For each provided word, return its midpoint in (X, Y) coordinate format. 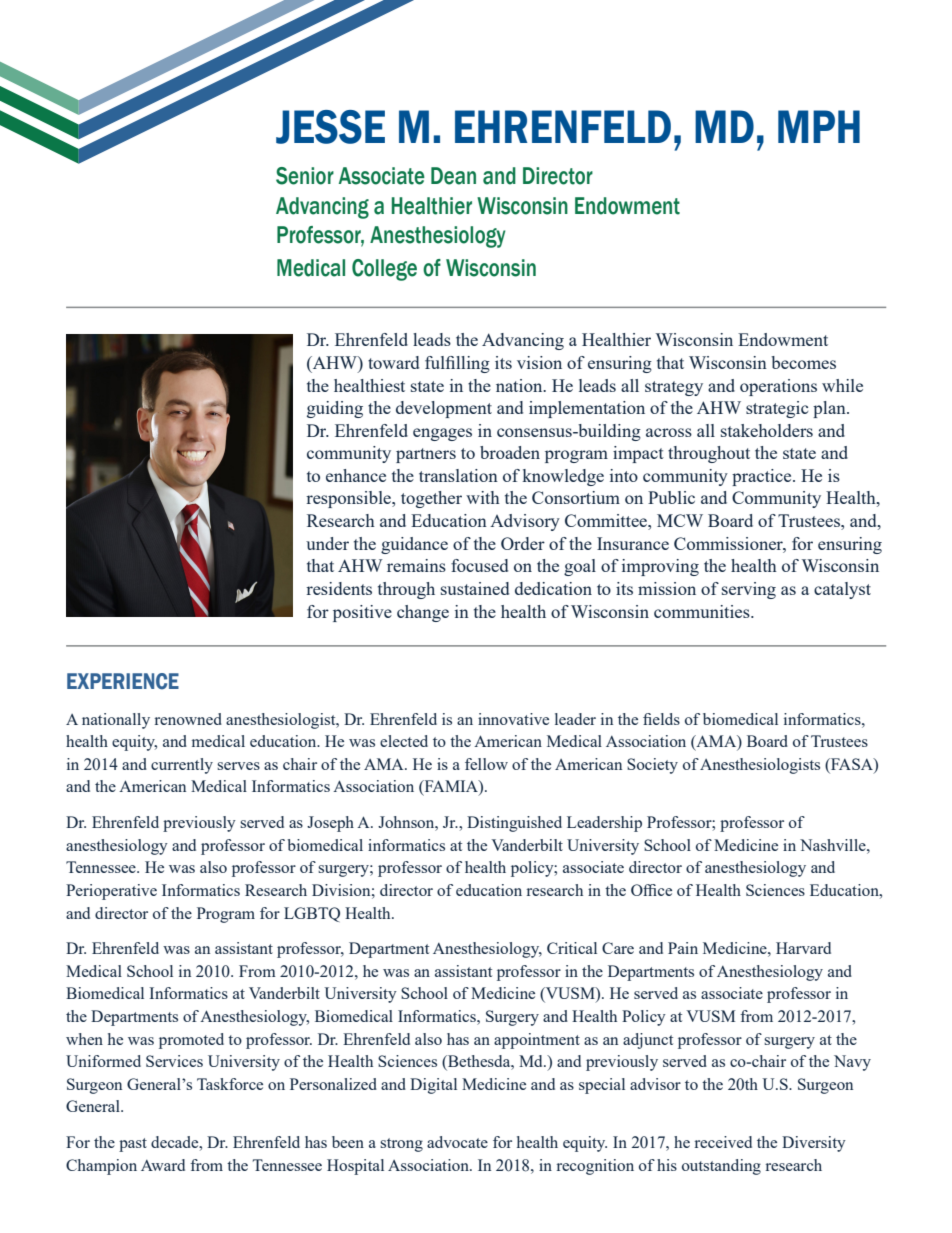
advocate (457, 1142)
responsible (349, 499)
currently (182, 766)
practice (763, 477)
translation (458, 475)
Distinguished (514, 824)
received (723, 1142)
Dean (453, 176)
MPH (819, 126)
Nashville (834, 845)
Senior (305, 176)
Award (163, 1165)
